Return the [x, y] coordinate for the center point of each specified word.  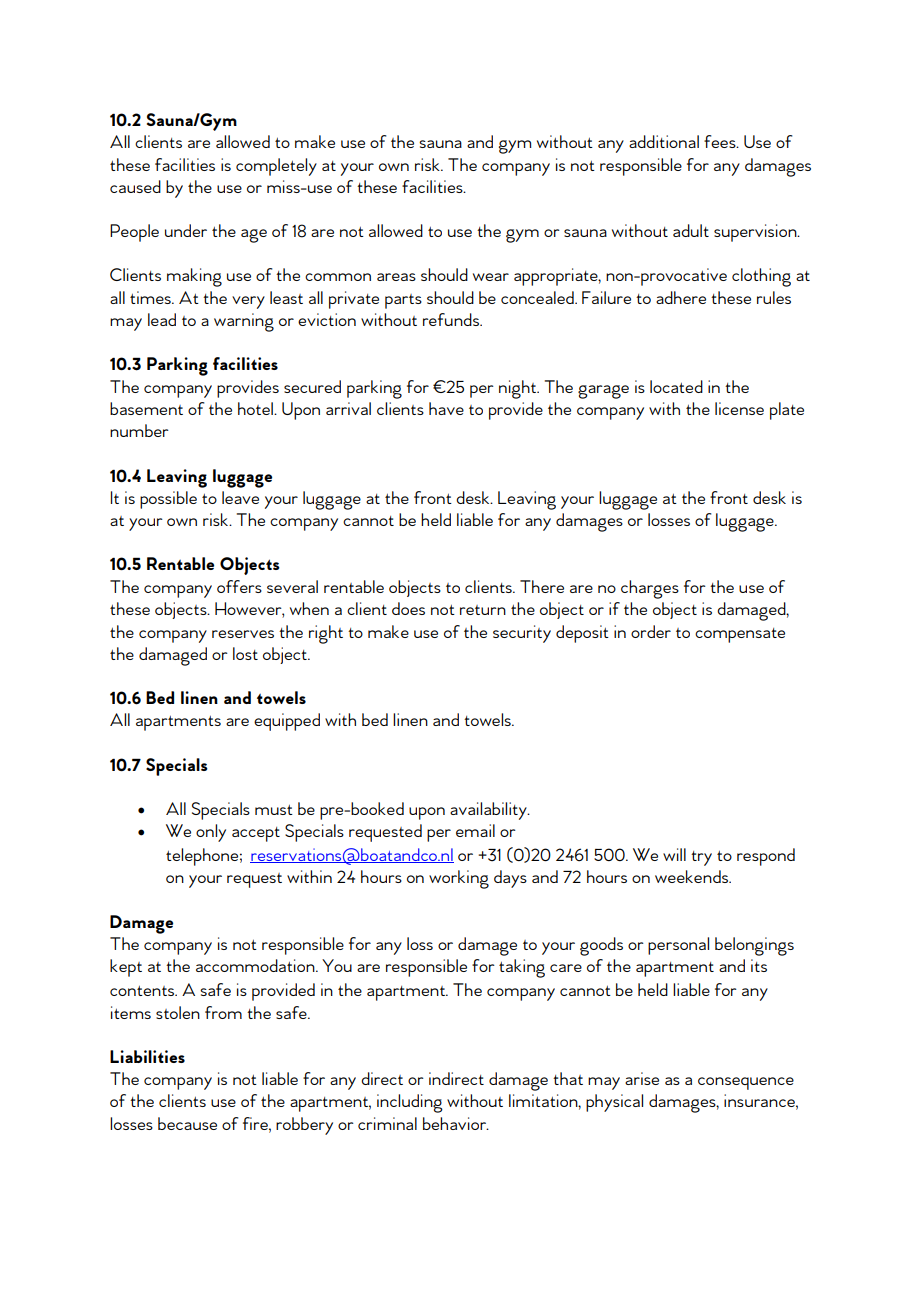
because [187, 1123]
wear [491, 277]
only [211, 833]
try [701, 858]
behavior [455, 1123]
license [739, 408]
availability [489, 811]
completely [276, 167]
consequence [746, 1083]
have [446, 408]
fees [721, 141]
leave [240, 497]
